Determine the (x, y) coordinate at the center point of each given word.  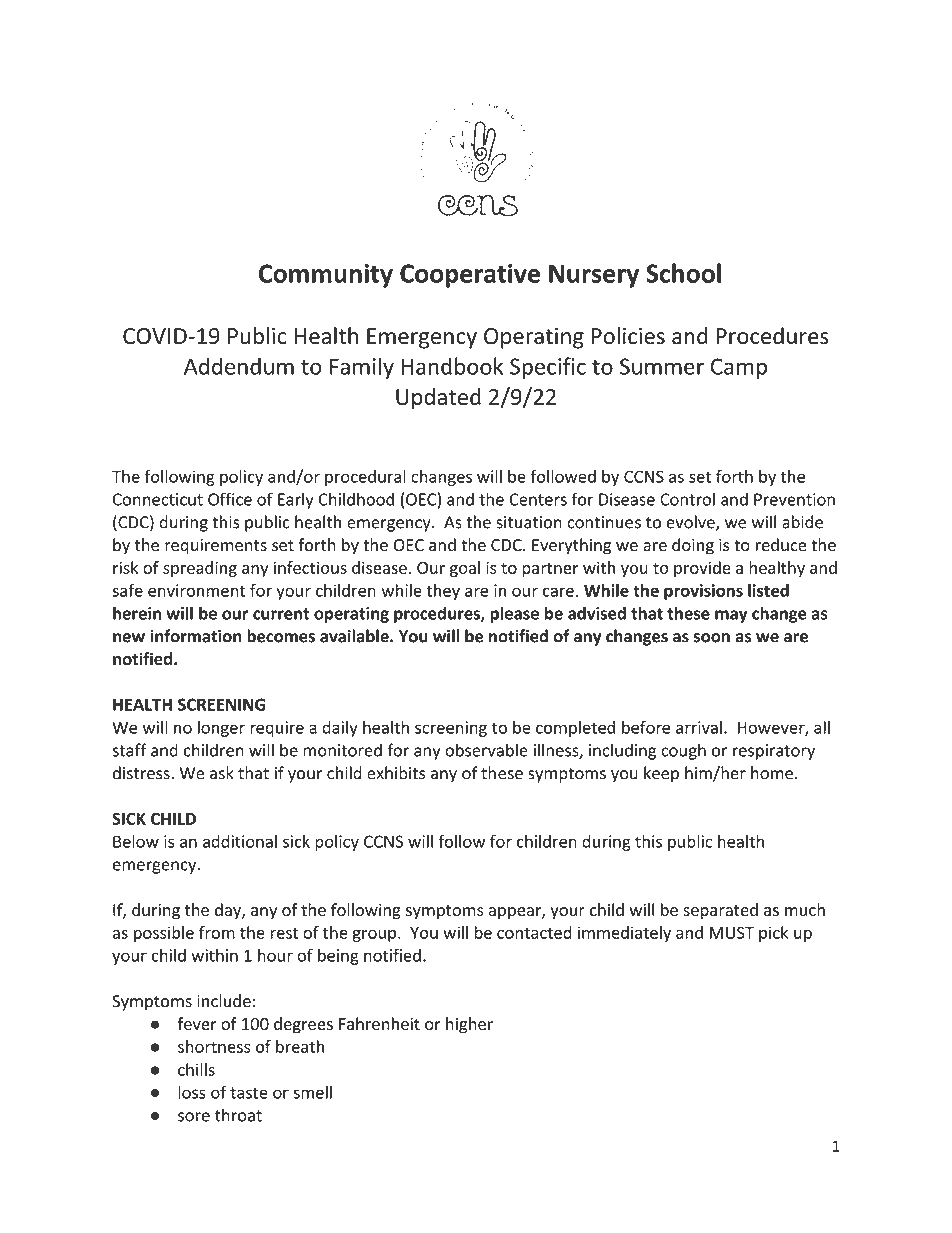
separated (720, 911)
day (229, 911)
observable (486, 750)
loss (192, 1092)
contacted (534, 932)
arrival (699, 727)
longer (221, 729)
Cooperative (470, 276)
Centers (538, 499)
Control (687, 499)
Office (230, 499)
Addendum (239, 366)
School (683, 273)
